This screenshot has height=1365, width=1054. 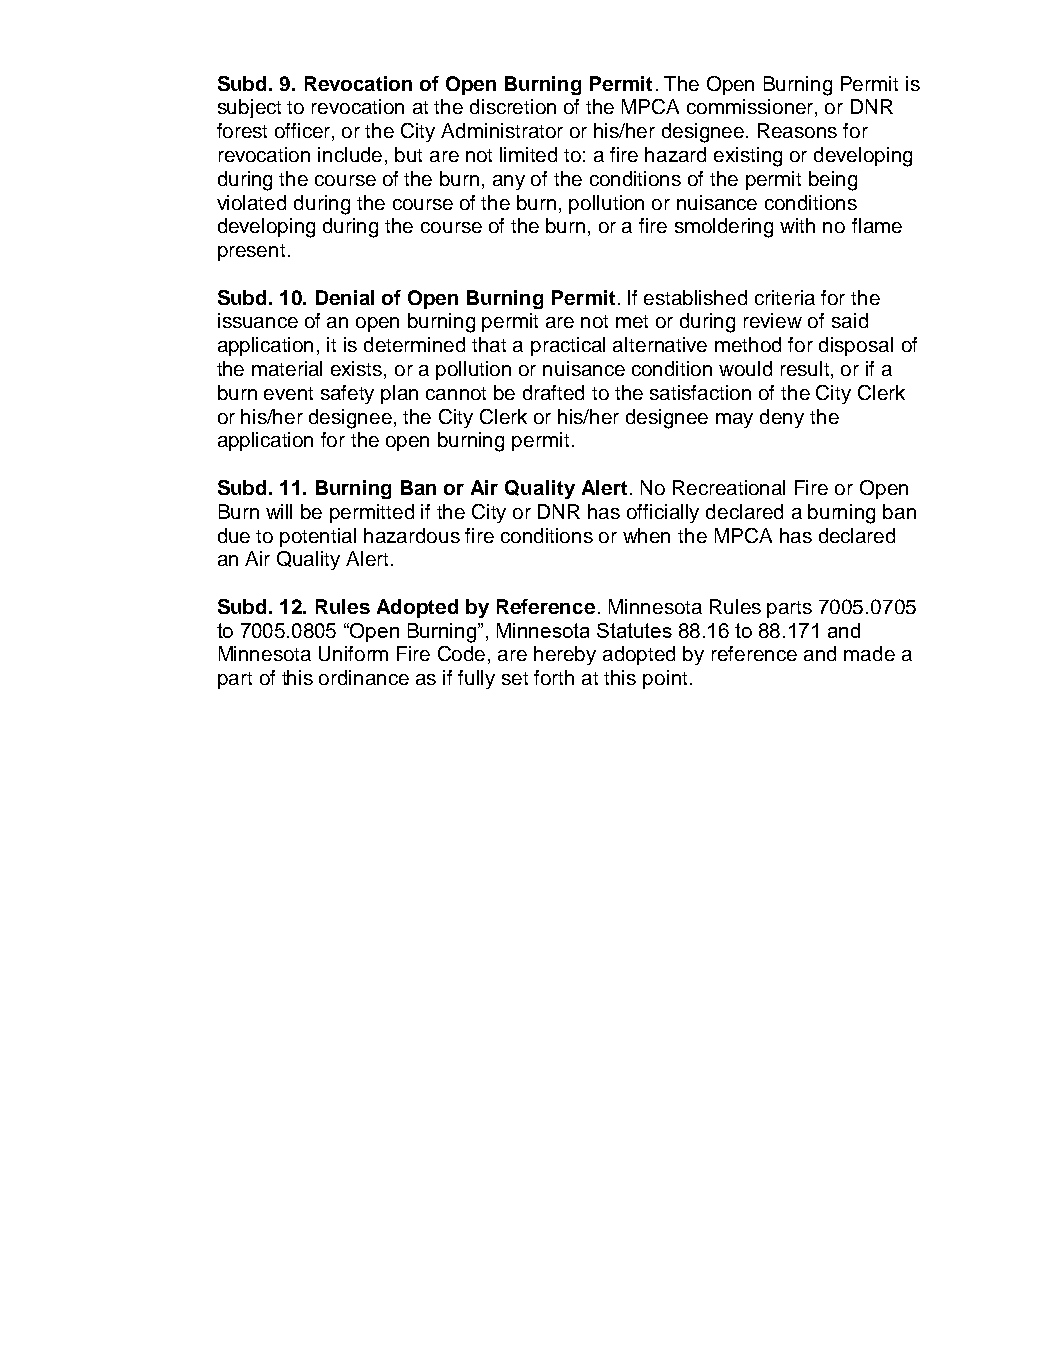 I want to click on Administrator, so click(x=502, y=130).
